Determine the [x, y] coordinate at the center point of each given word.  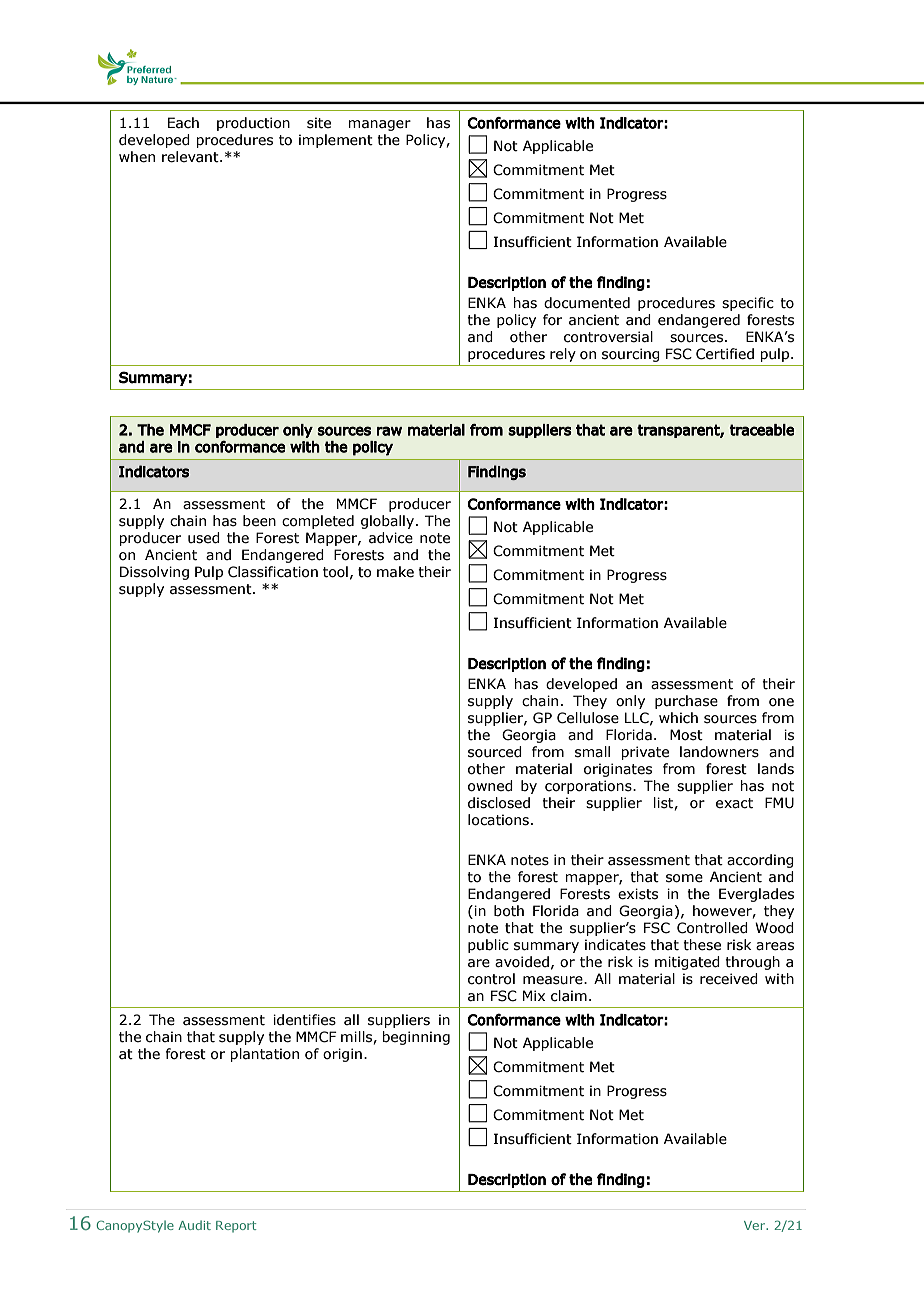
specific [748, 304]
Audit [194, 1225]
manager [379, 125]
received [729, 979]
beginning [416, 1038]
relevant [191, 157]
